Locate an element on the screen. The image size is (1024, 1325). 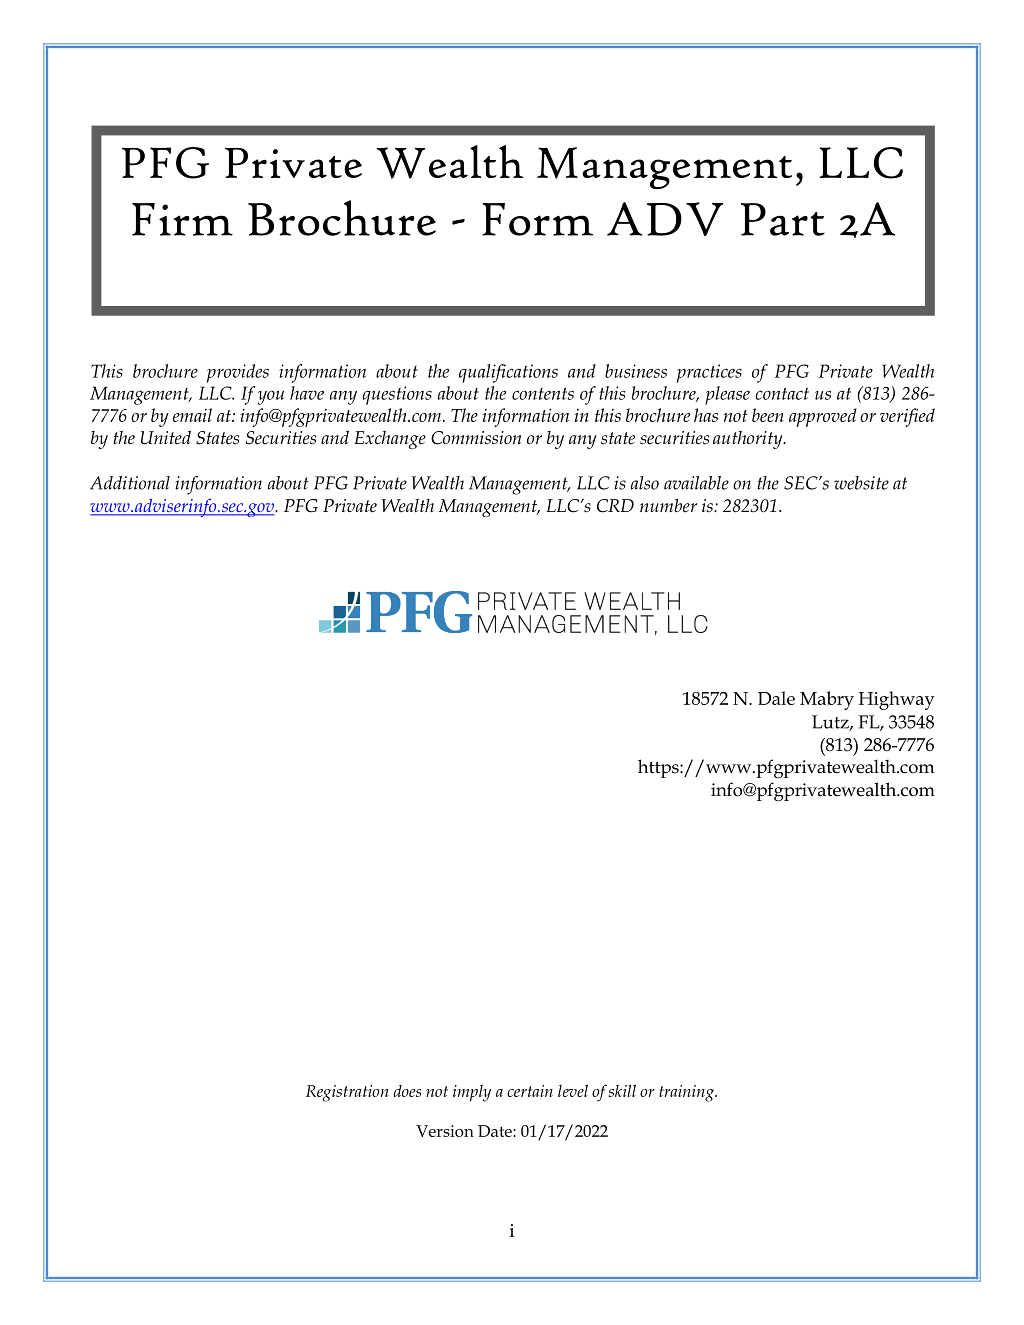
United is located at coordinates (166, 437).
